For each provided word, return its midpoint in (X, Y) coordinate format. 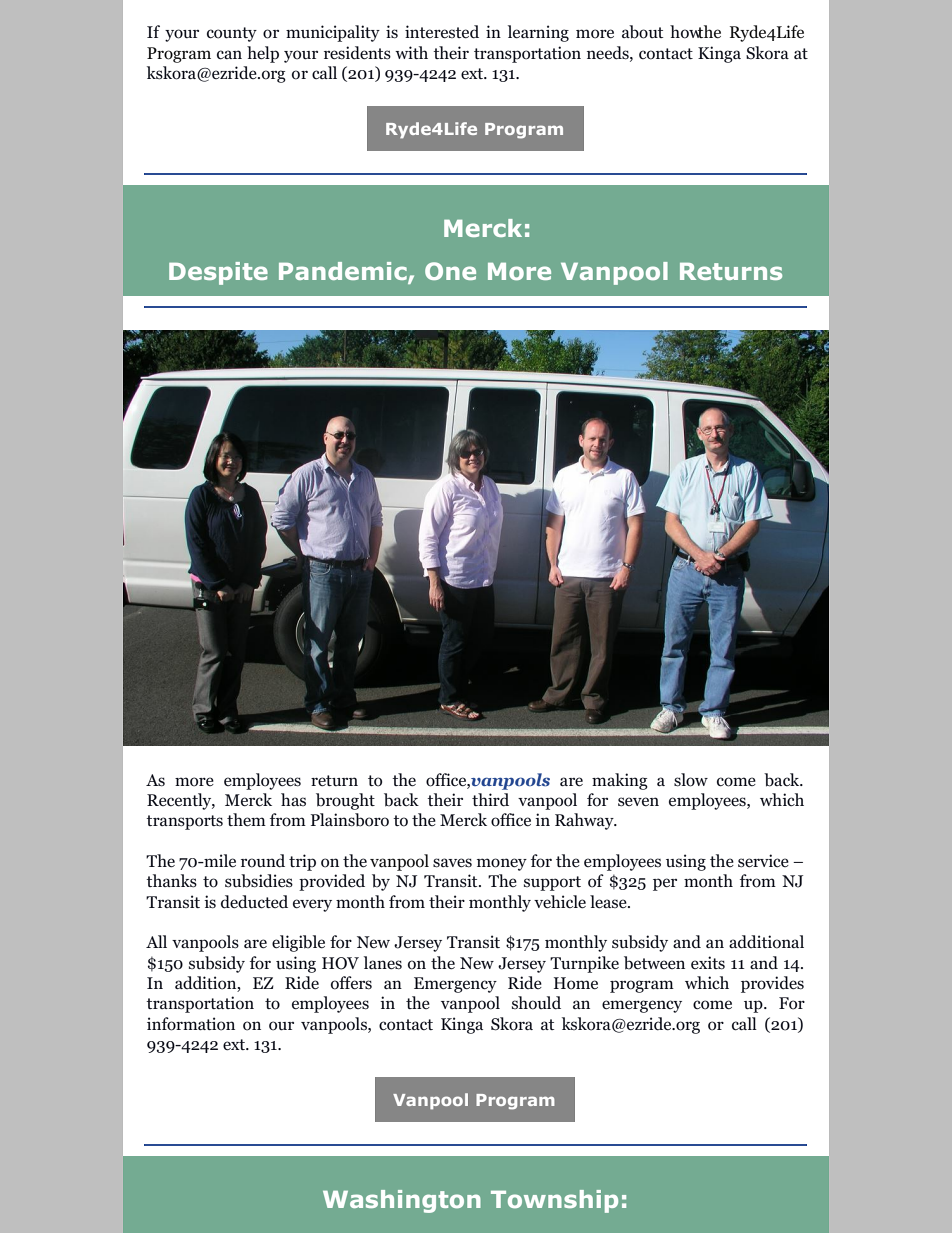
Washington (402, 1201)
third (490, 800)
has (293, 799)
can (229, 55)
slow (691, 780)
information (191, 1024)
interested (442, 32)
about (643, 32)
